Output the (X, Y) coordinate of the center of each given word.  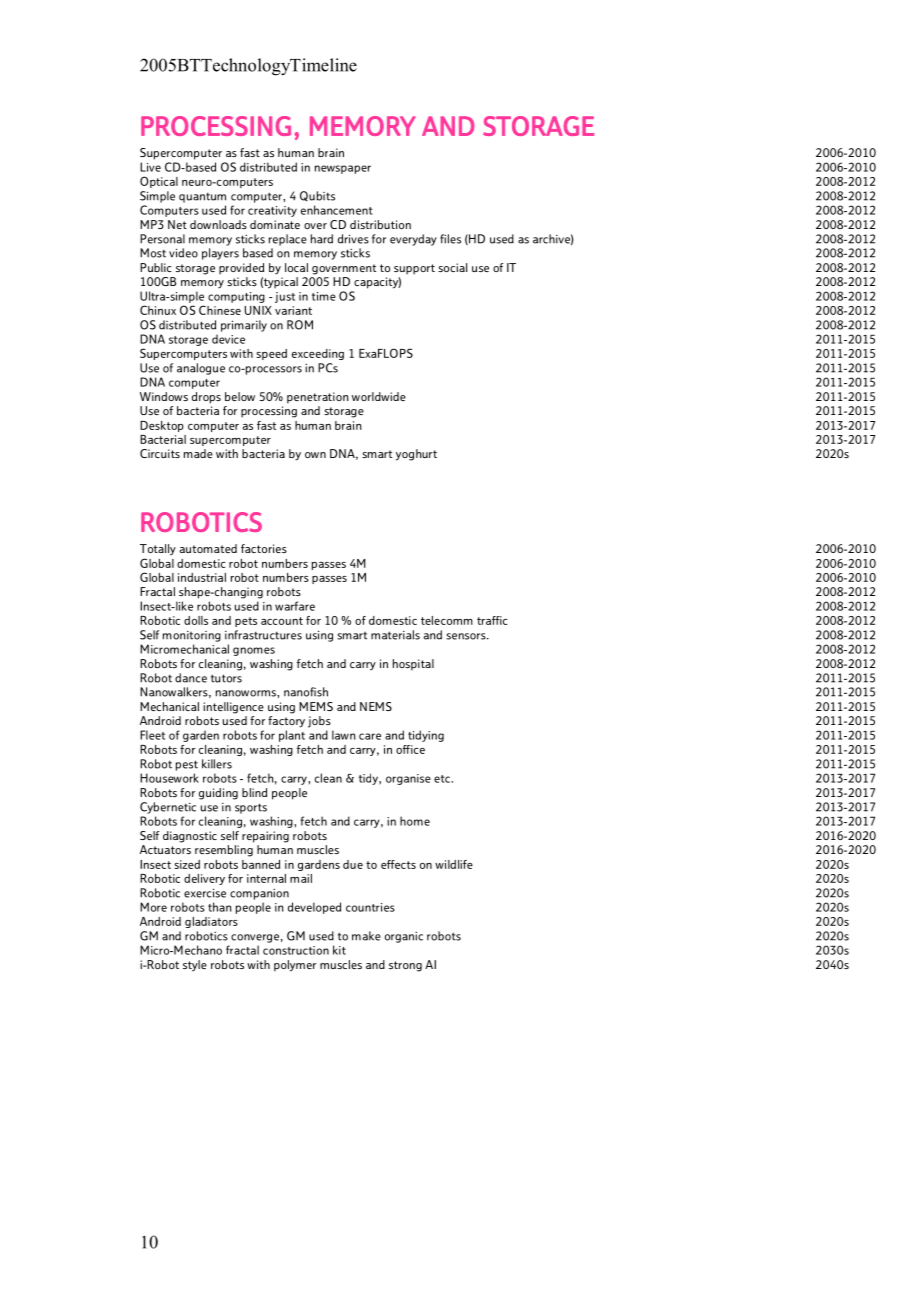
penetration (318, 398)
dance (191, 678)
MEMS (316, 706)
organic (404, 937)
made (198, 453)
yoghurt (416, 455)
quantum (202, 198)
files (450, 239)
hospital (413, 665)
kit (339, 950)
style (195, 966)
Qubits (317, 196)
